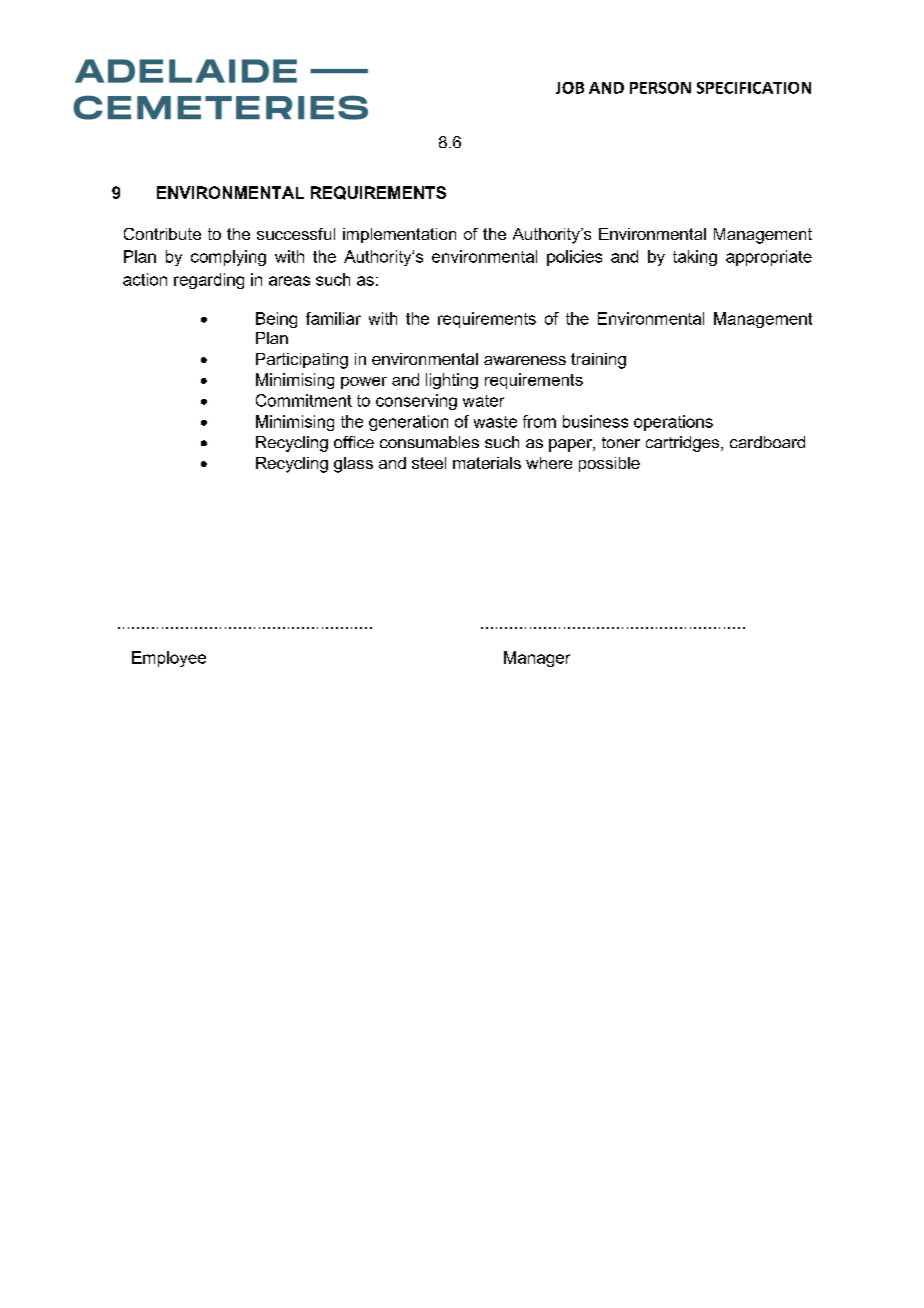 The image size is (924, 1308). Describe the element at coordinates (609, 464) in the screenshot. I see `possible` at that location.
